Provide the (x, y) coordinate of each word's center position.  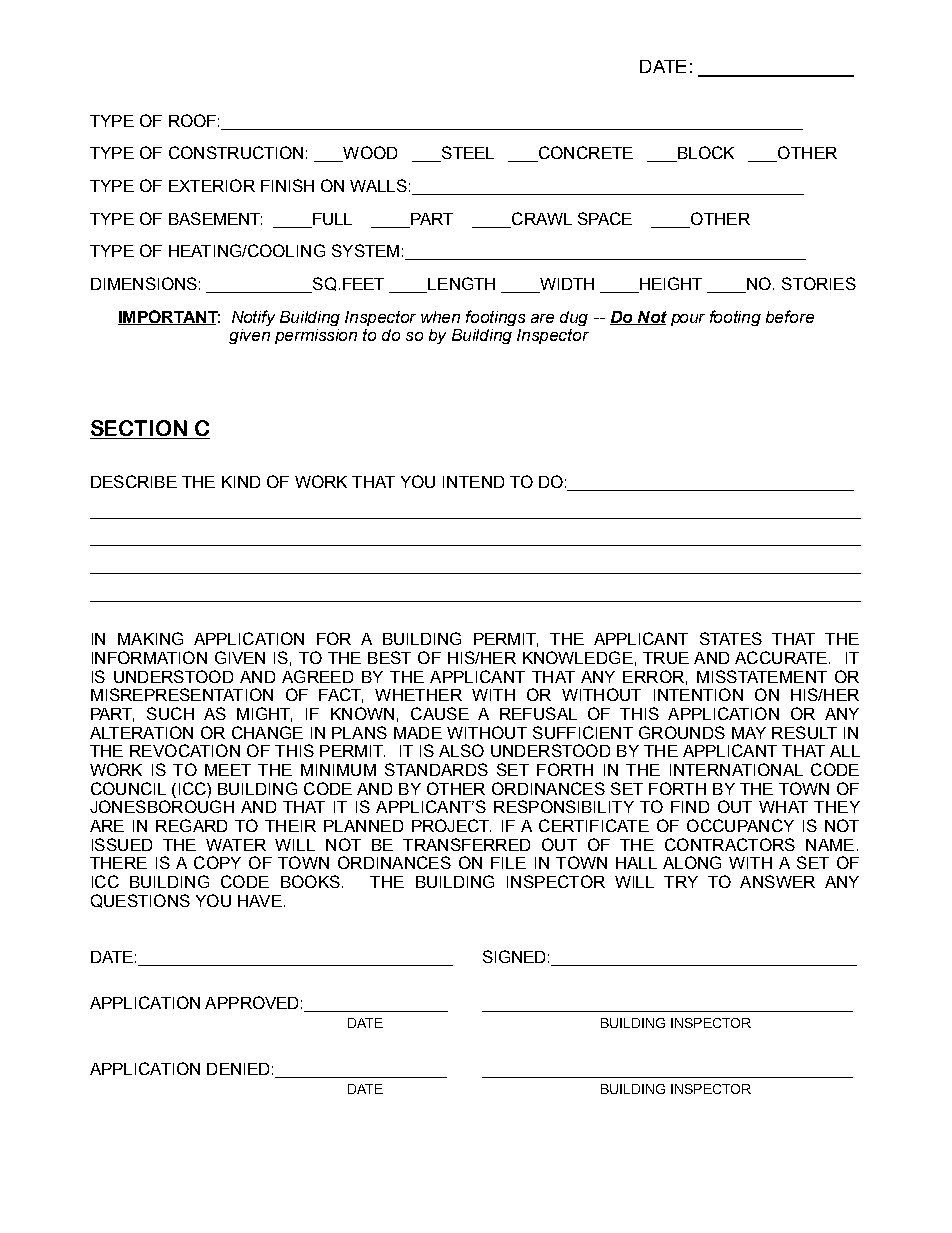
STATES (731, 638)
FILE (508, 863)
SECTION (140, 429)
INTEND (473, 482)
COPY (217, 862)
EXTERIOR (212, 185)
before (790, 316)
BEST (389, 657)
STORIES (819, 283)
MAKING (150, 638)
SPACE (605, 218)
